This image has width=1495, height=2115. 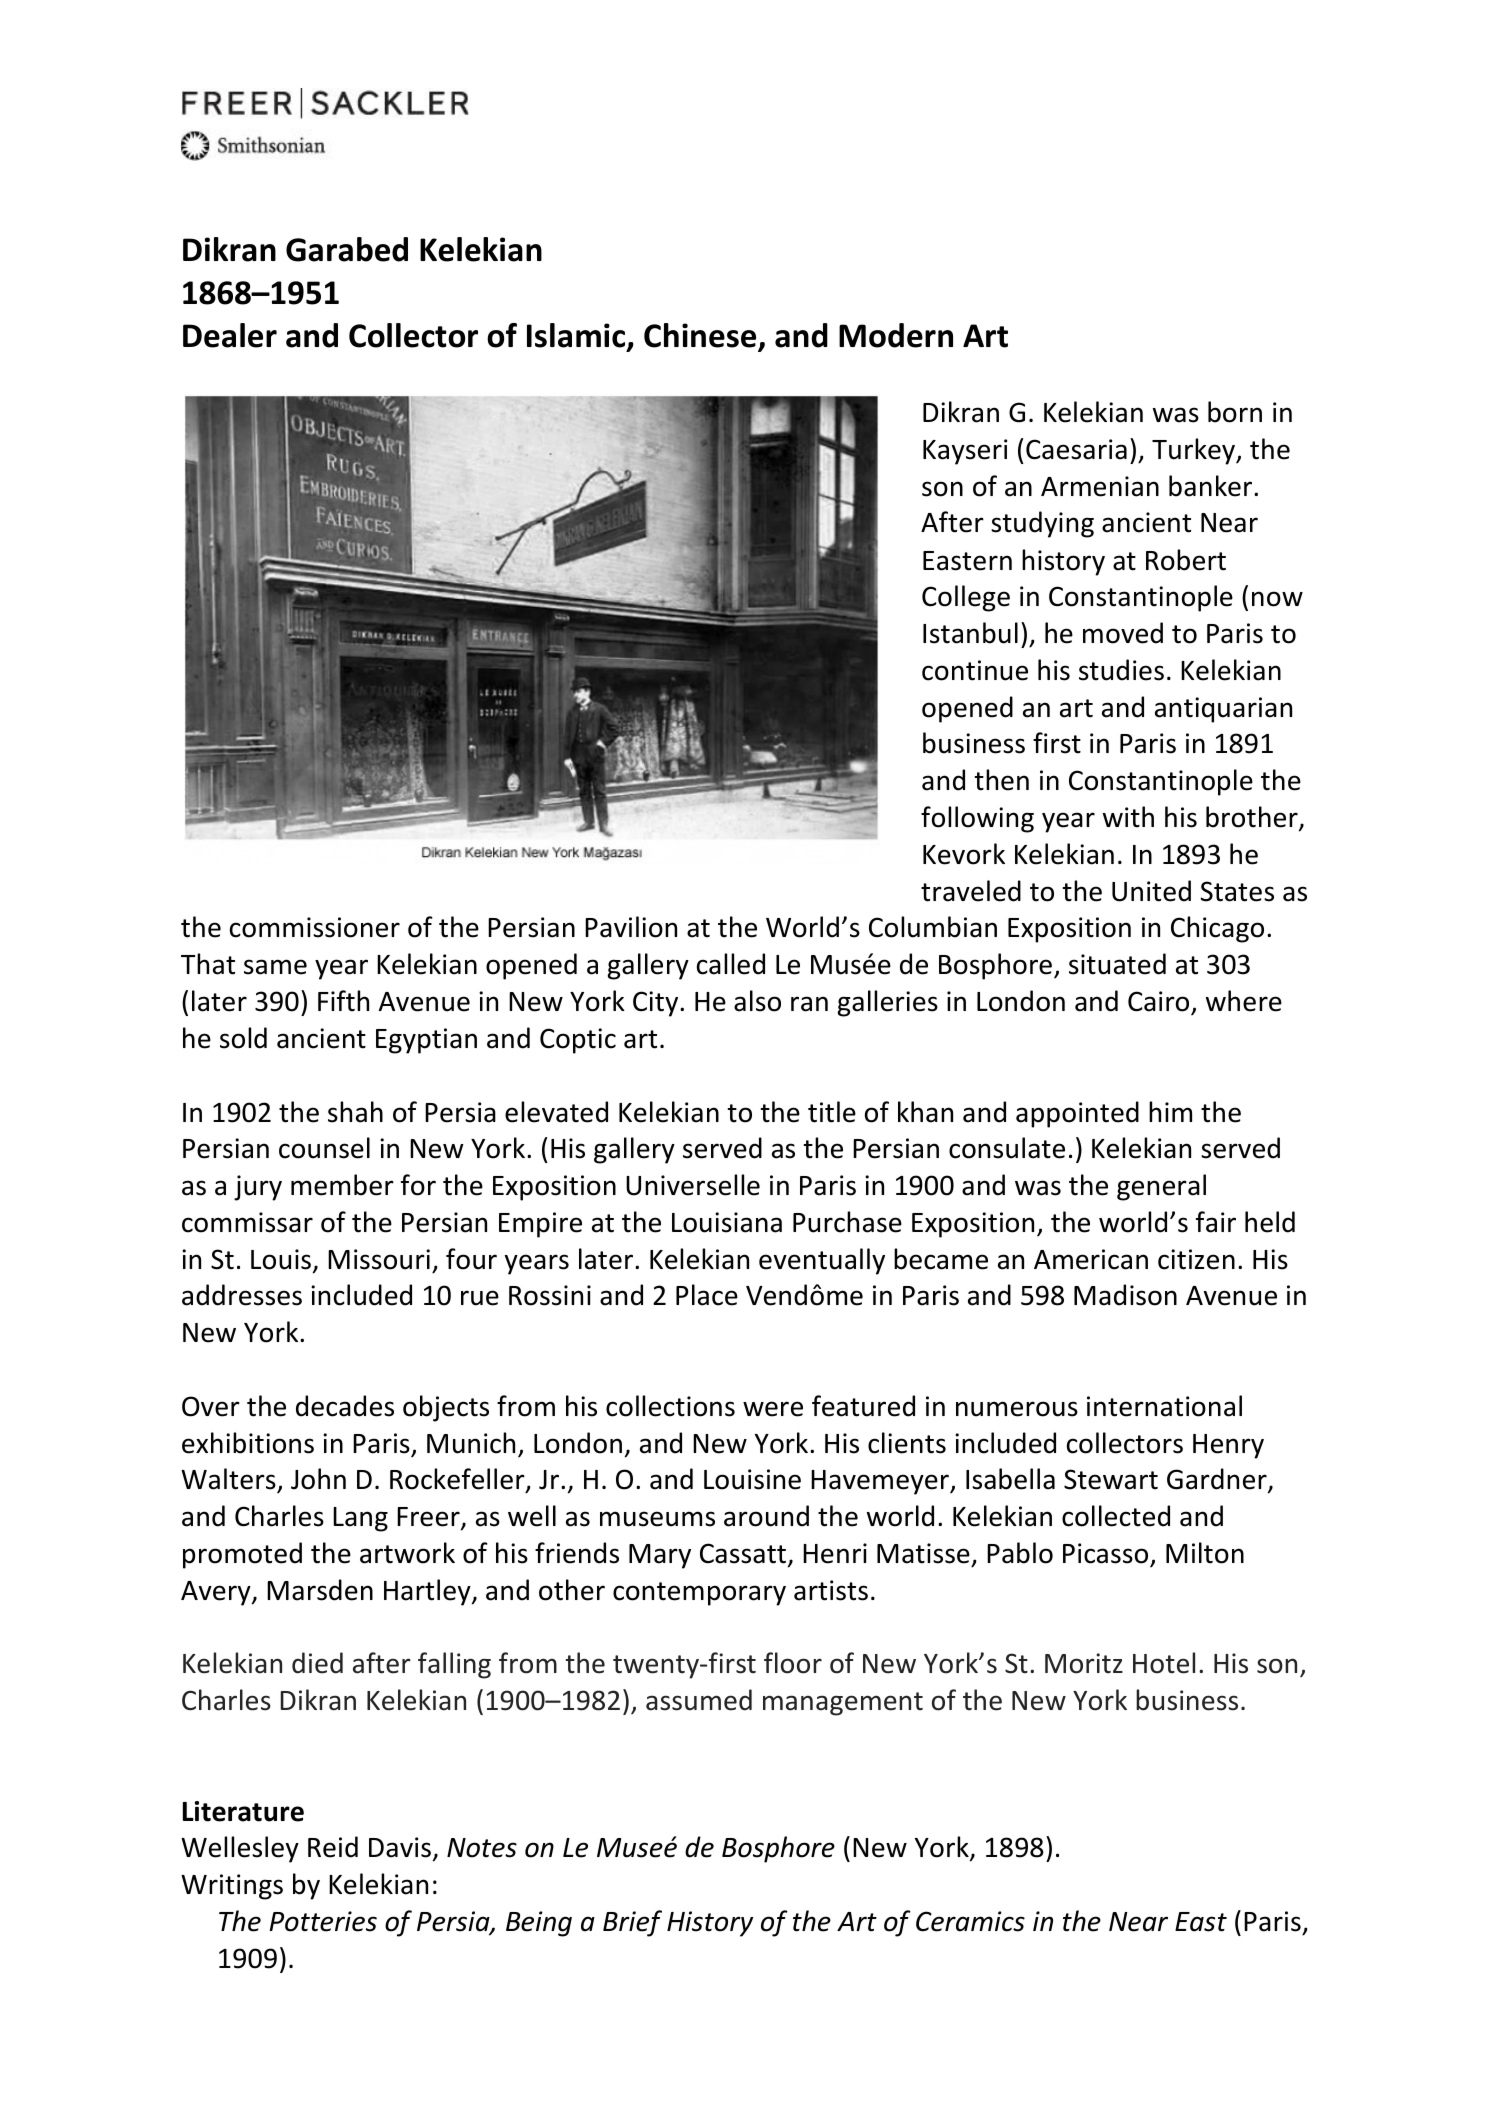 What do you see at coordinates (731, 964) in the image?
I see `called` at bounding box center [731, 964].
